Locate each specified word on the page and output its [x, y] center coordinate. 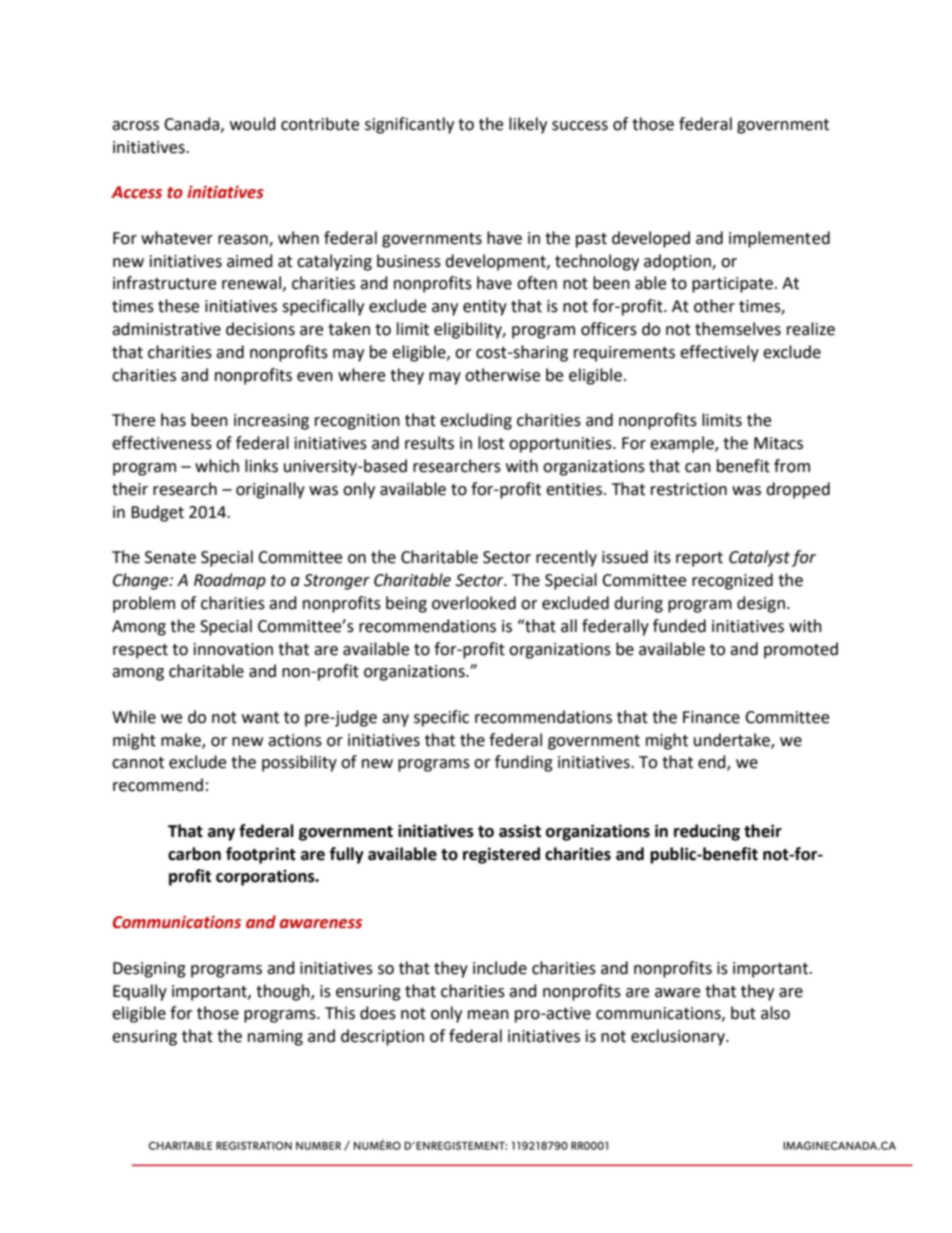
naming [275, 1038]
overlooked [474, 603]
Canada [193, 124]
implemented [779, 239]
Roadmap [230, 581]
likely [528, 125]
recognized [732, 581]
